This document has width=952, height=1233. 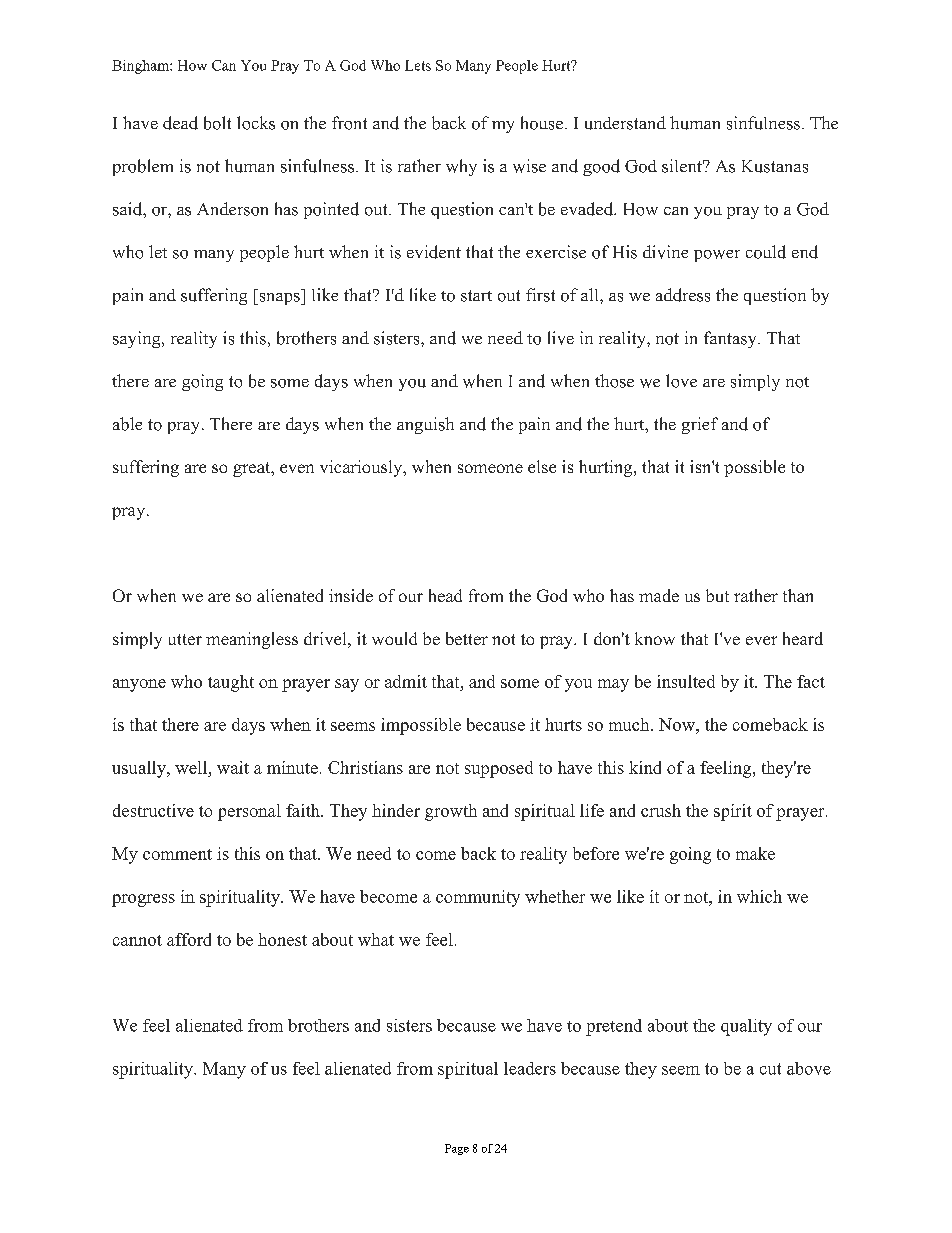 I want to click on Lets, so click(x=418, y=65).
